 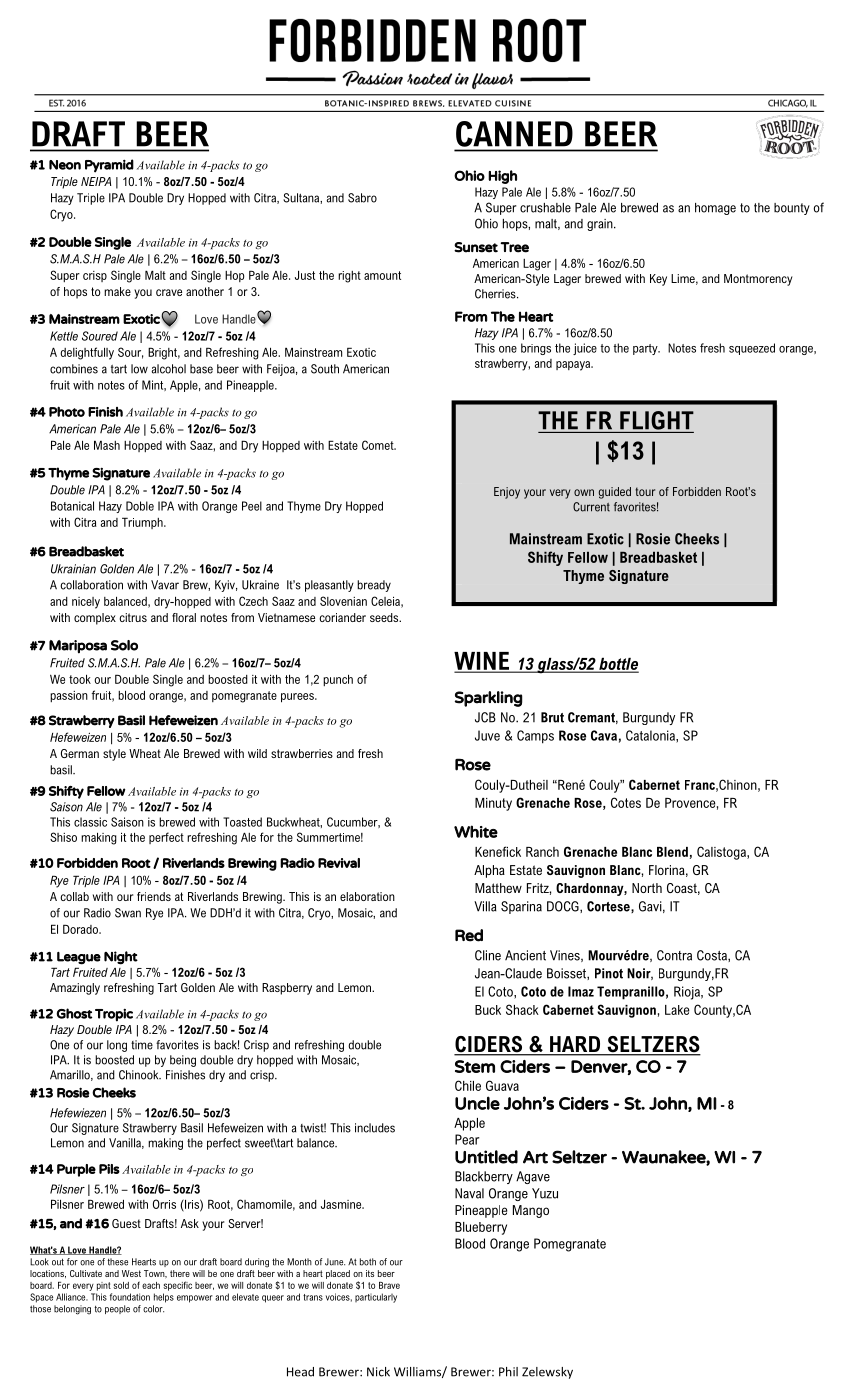 What do you see at coordinates (143, 523) in the screenshot?
I see `Triumph` at bounding box center [143, 523].
